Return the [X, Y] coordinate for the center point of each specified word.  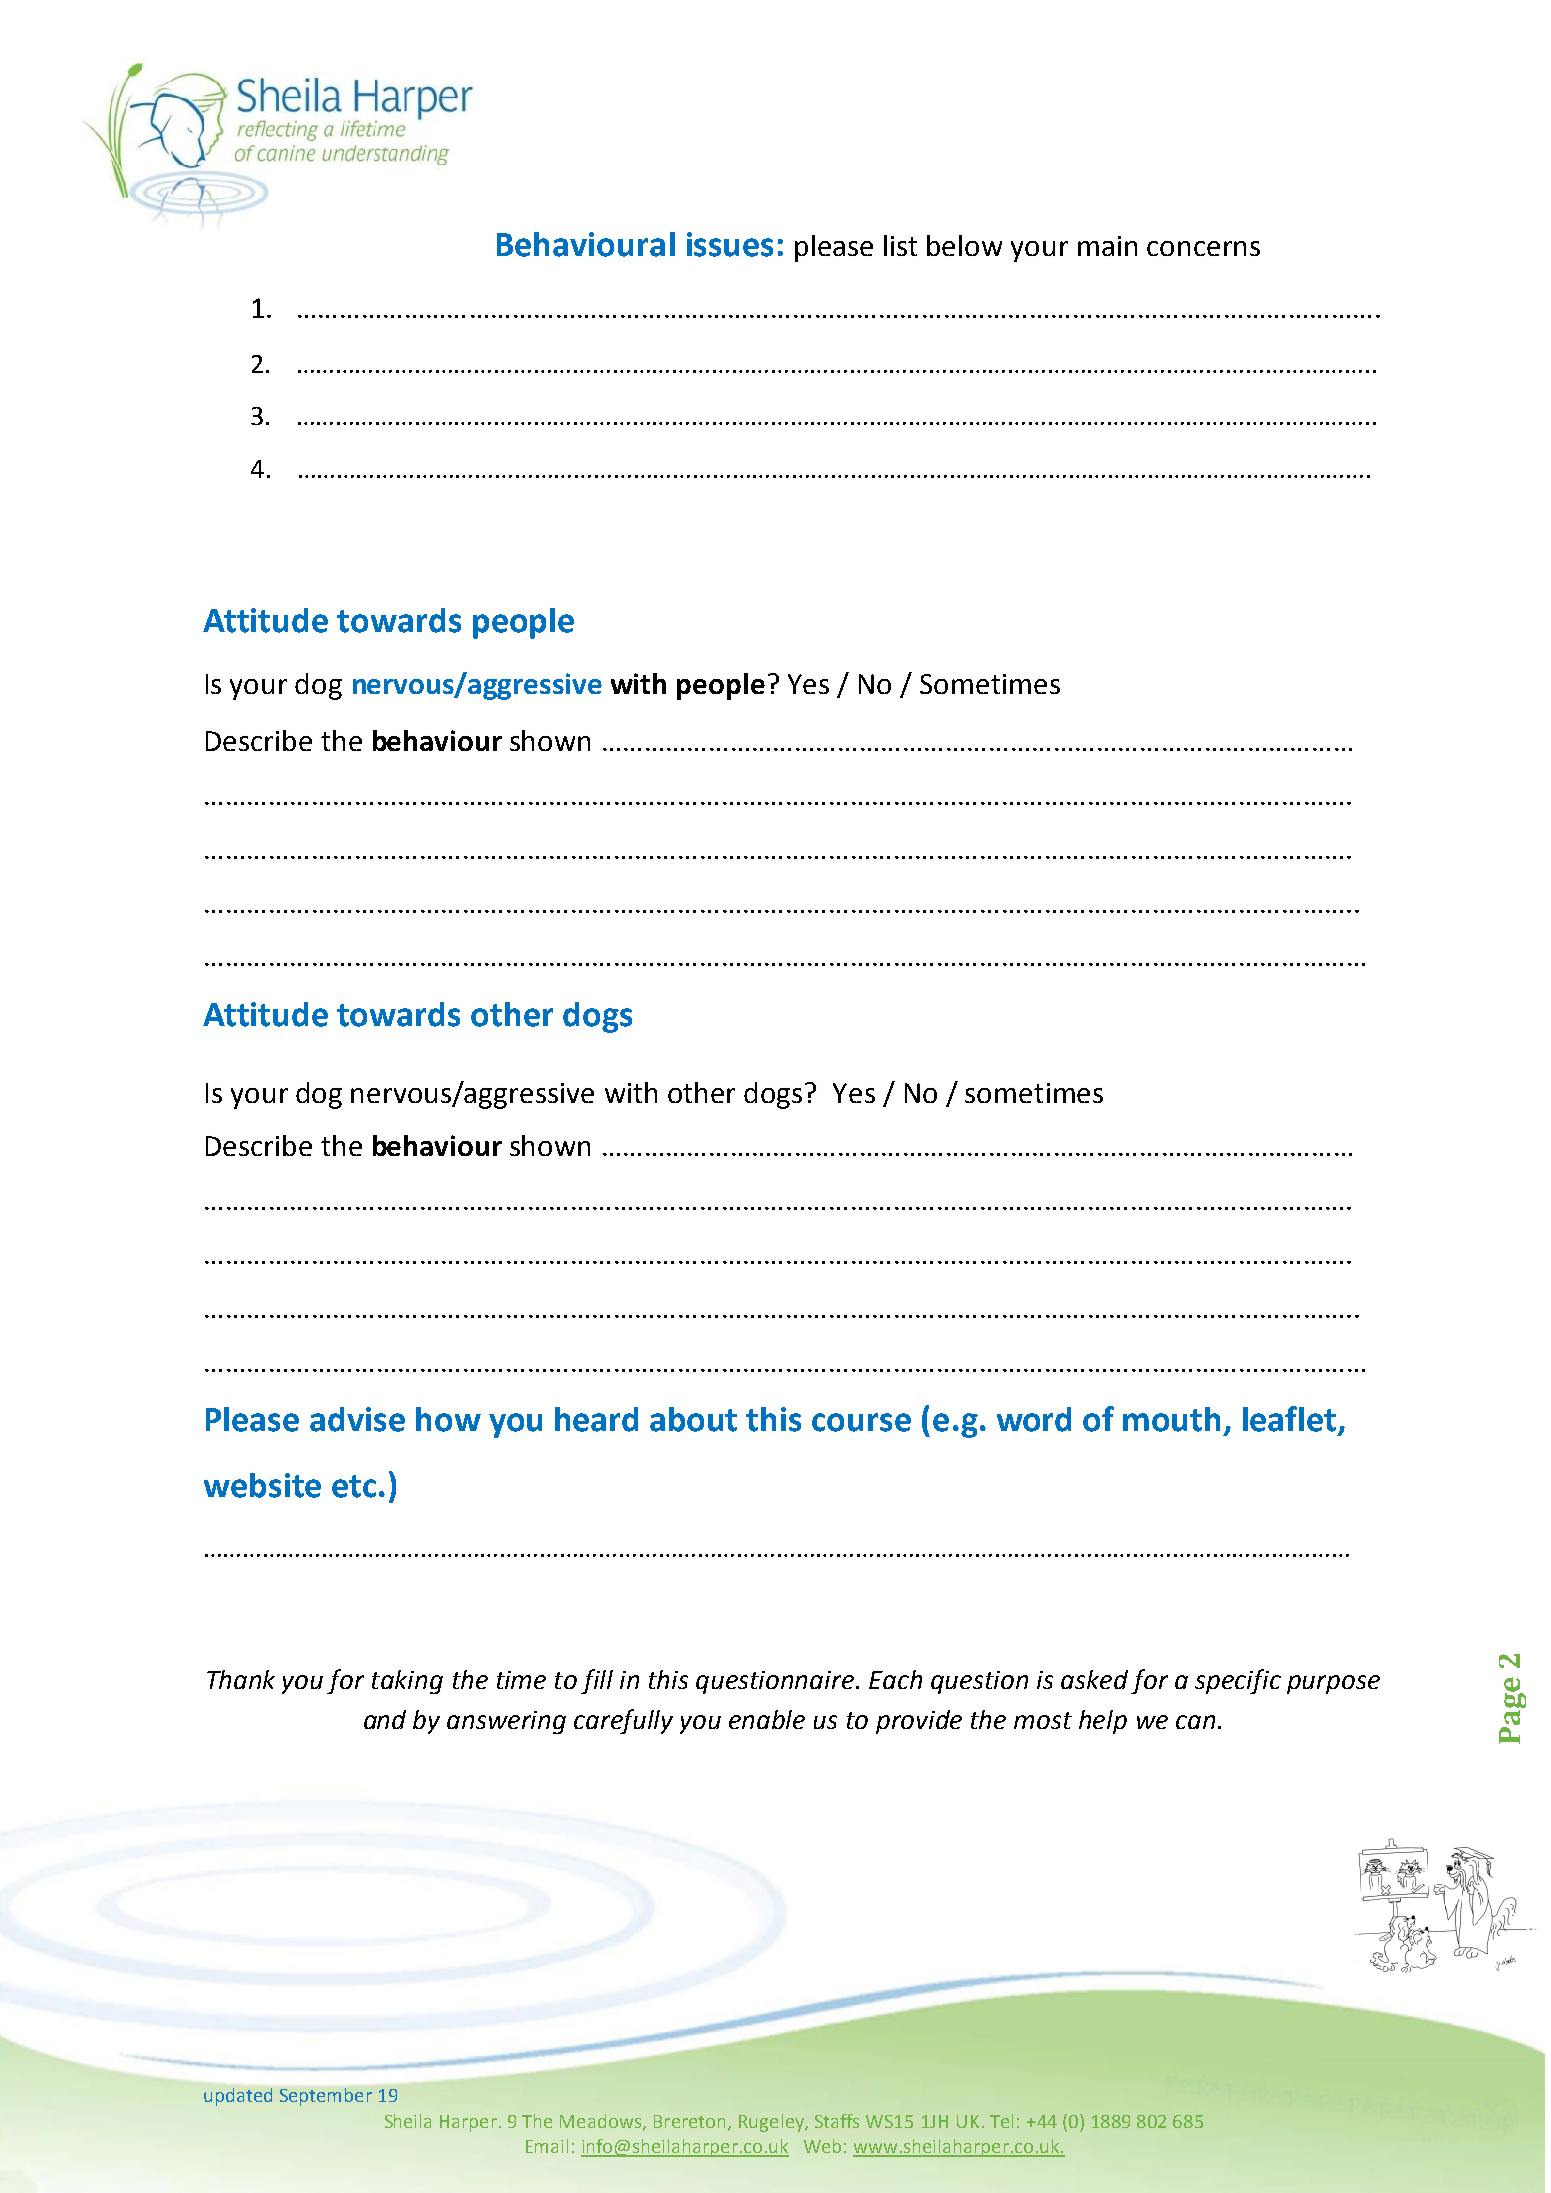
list [900, 245]
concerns [1203, 248]
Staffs [837, 2121]
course [861, 1422]
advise [357, 1419]
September [326, 2097]
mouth [1171, 1419]
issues [730, 244]
